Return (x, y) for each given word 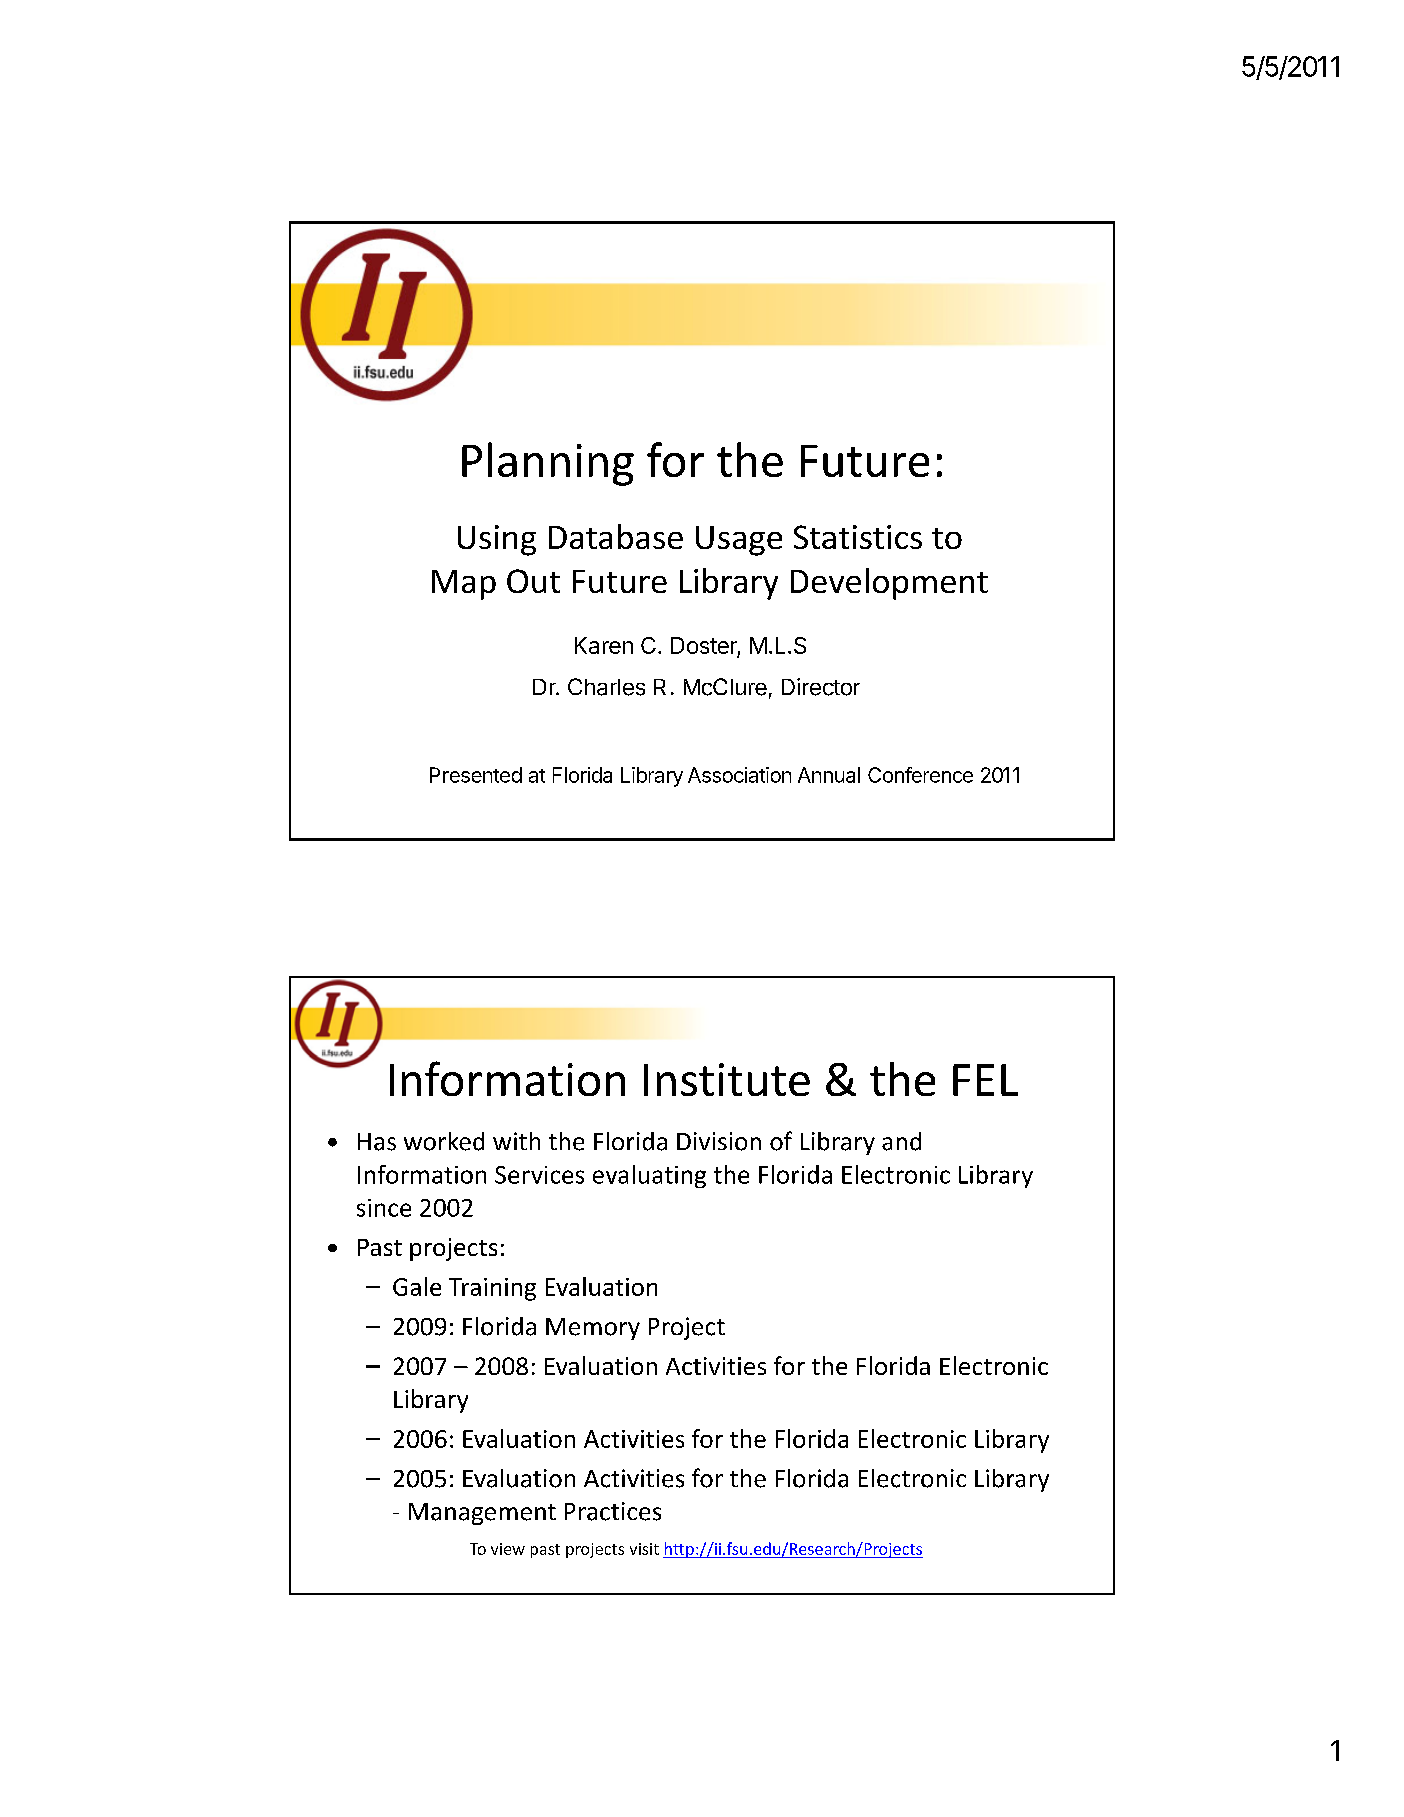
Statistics (858, 537)
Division (719, 1141)
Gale (417, 1286)
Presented (476, 775)
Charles (606, 687)
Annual (829, 775)
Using (497, 540)
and (901, 1141)
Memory (593, 1329)
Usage (739, 541)
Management (482, 1514)
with (516, 1141)
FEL (985, 1080)
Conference (920, 775)
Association (739, 775)
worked (444, 1141)
